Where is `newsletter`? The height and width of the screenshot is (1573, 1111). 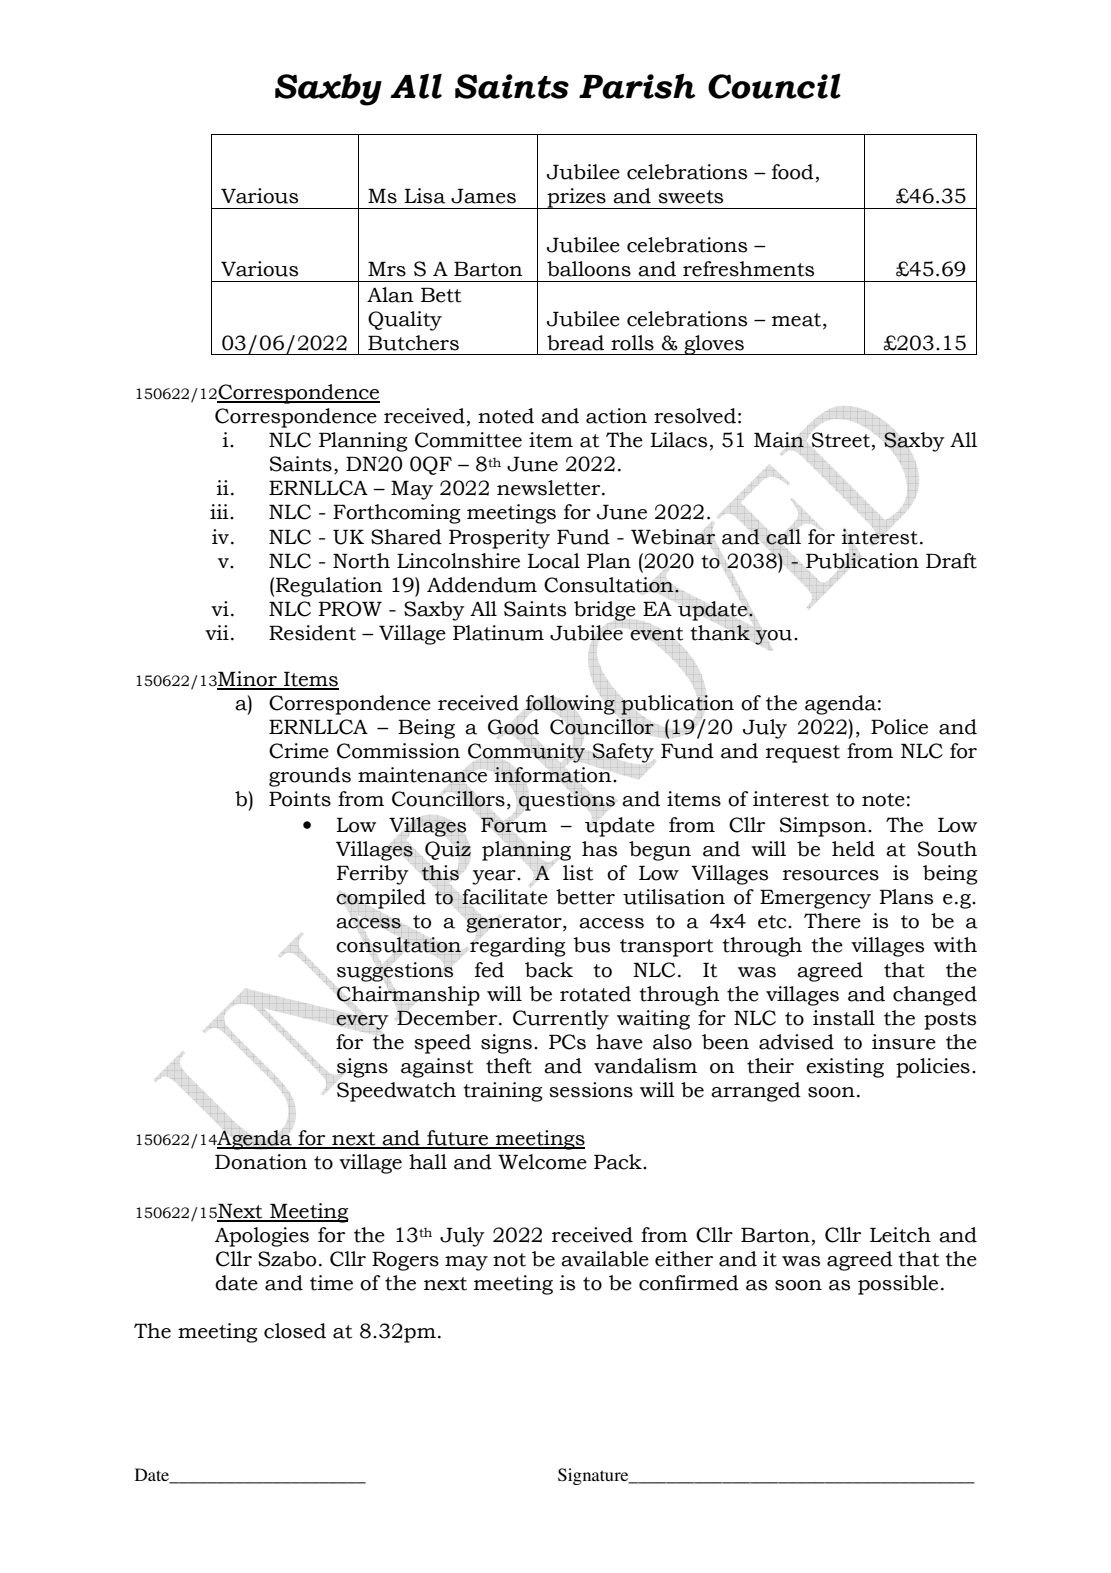 newsletter is located at coordinates (550, 488).
